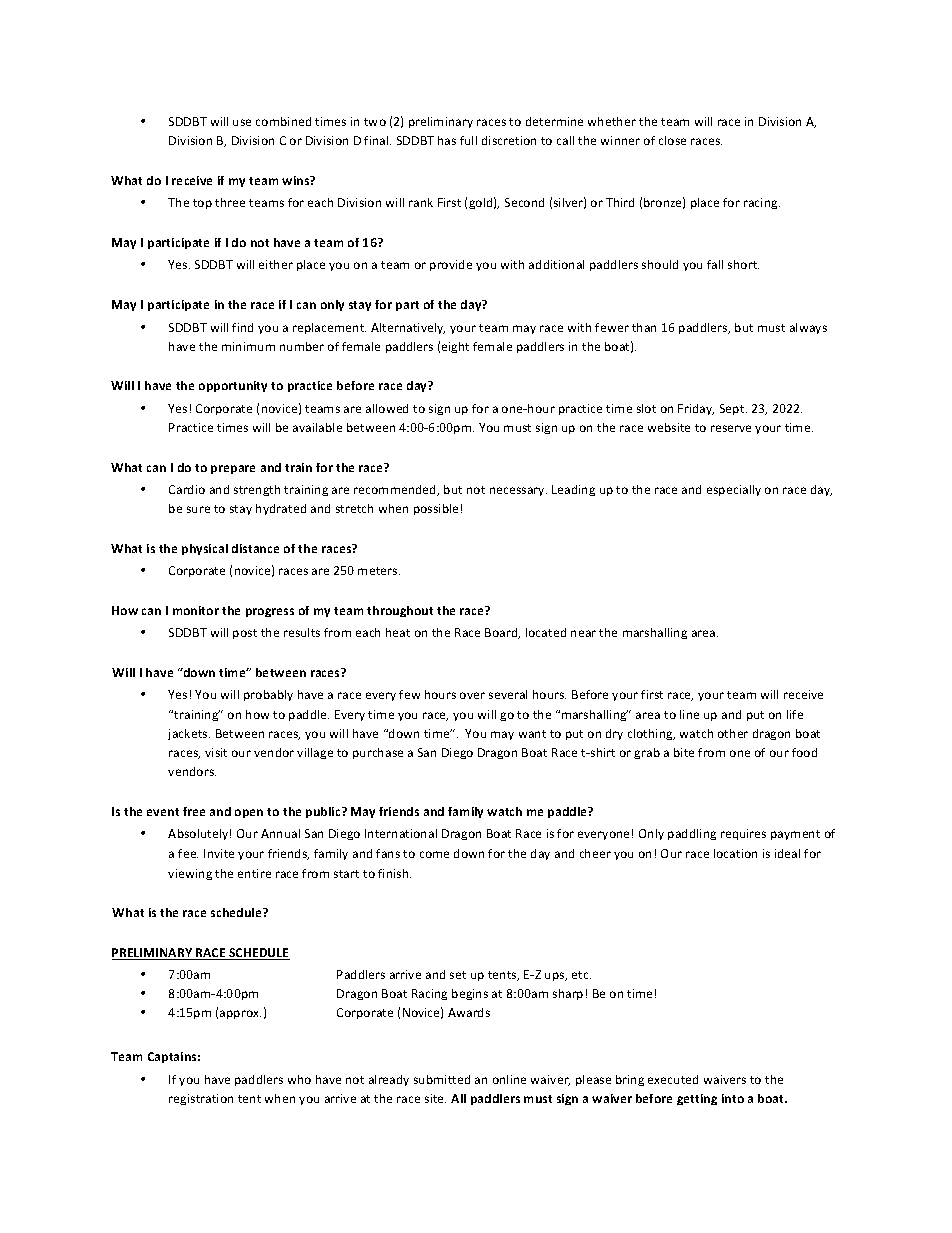  I want to click on Board, so click(502, 633).
